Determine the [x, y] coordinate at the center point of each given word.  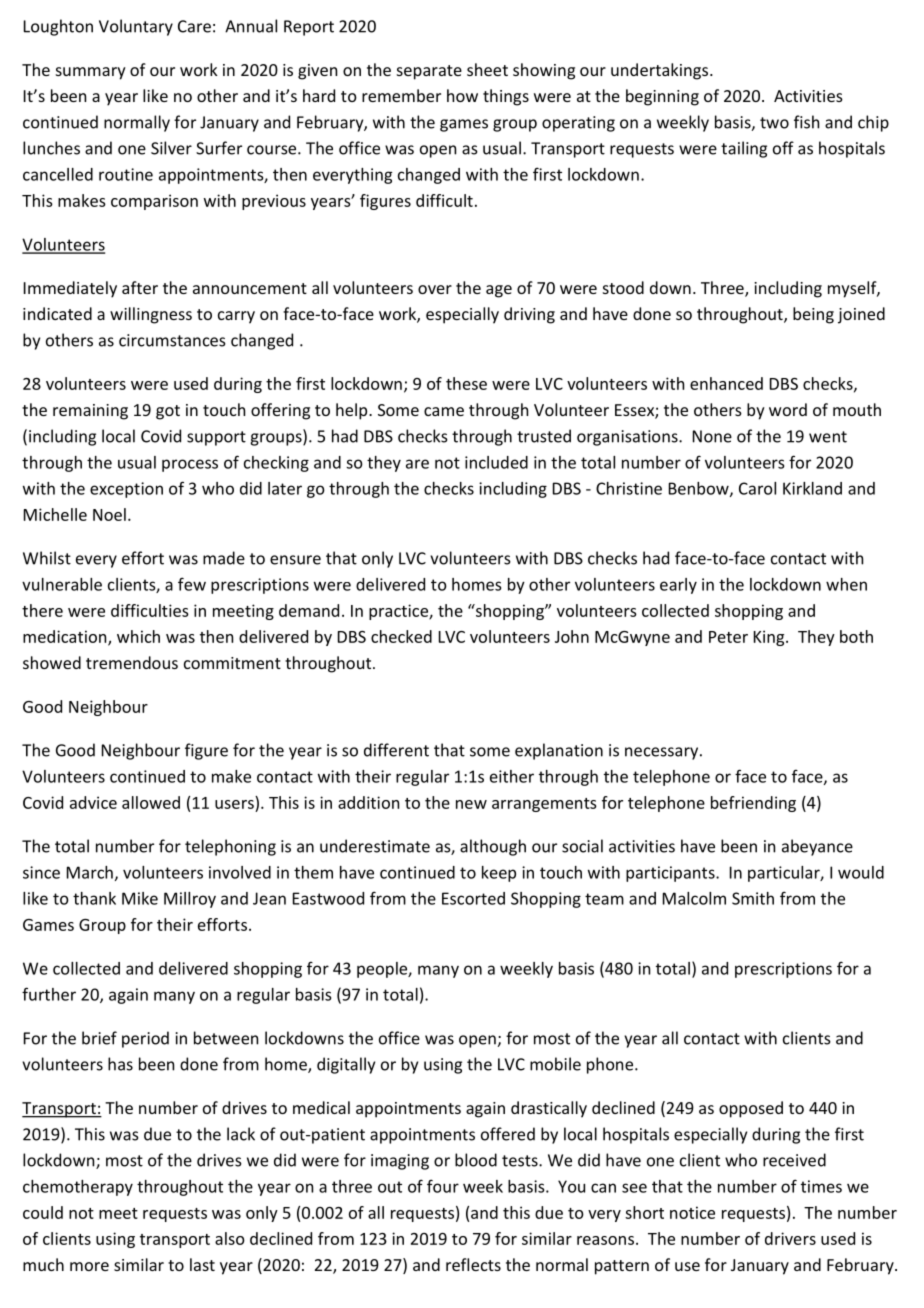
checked [401, 636]
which [138, 636]
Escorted [473, 898]
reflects [473, 1264]
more [89, 1266]
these [466, 383]
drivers [790, 1238]
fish [806, 122]
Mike [140, 898]
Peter [728, 637]
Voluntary [136, 27]
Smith [753, 898]
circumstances [172, 340]
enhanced [726, 383]
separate [429, 72]
